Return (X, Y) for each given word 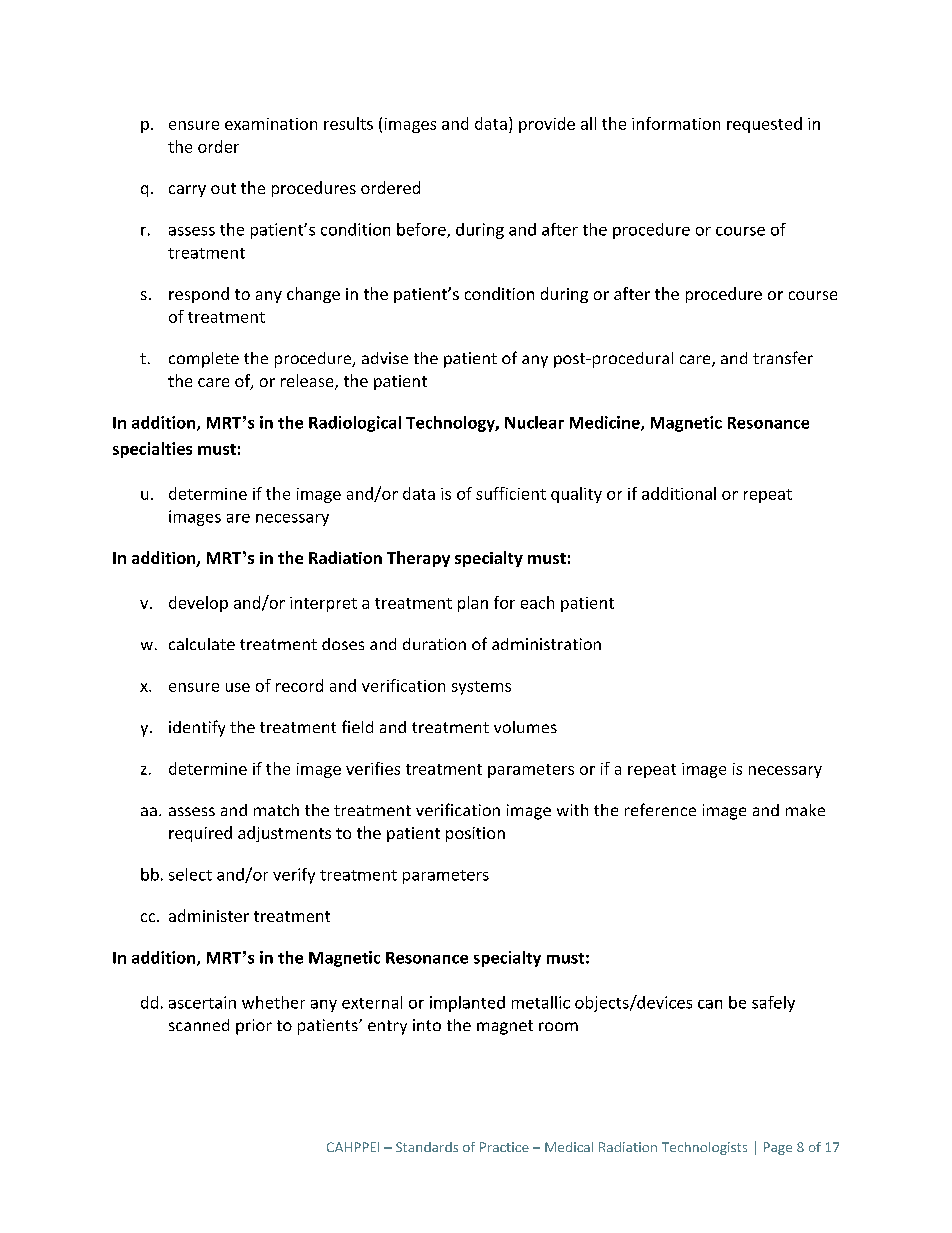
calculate (202, 644)
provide (547, 125)
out (223, 188)
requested (764, 125)
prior (254, 1027)
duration (434, 644)
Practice (504, 1147)
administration (546, 644)
